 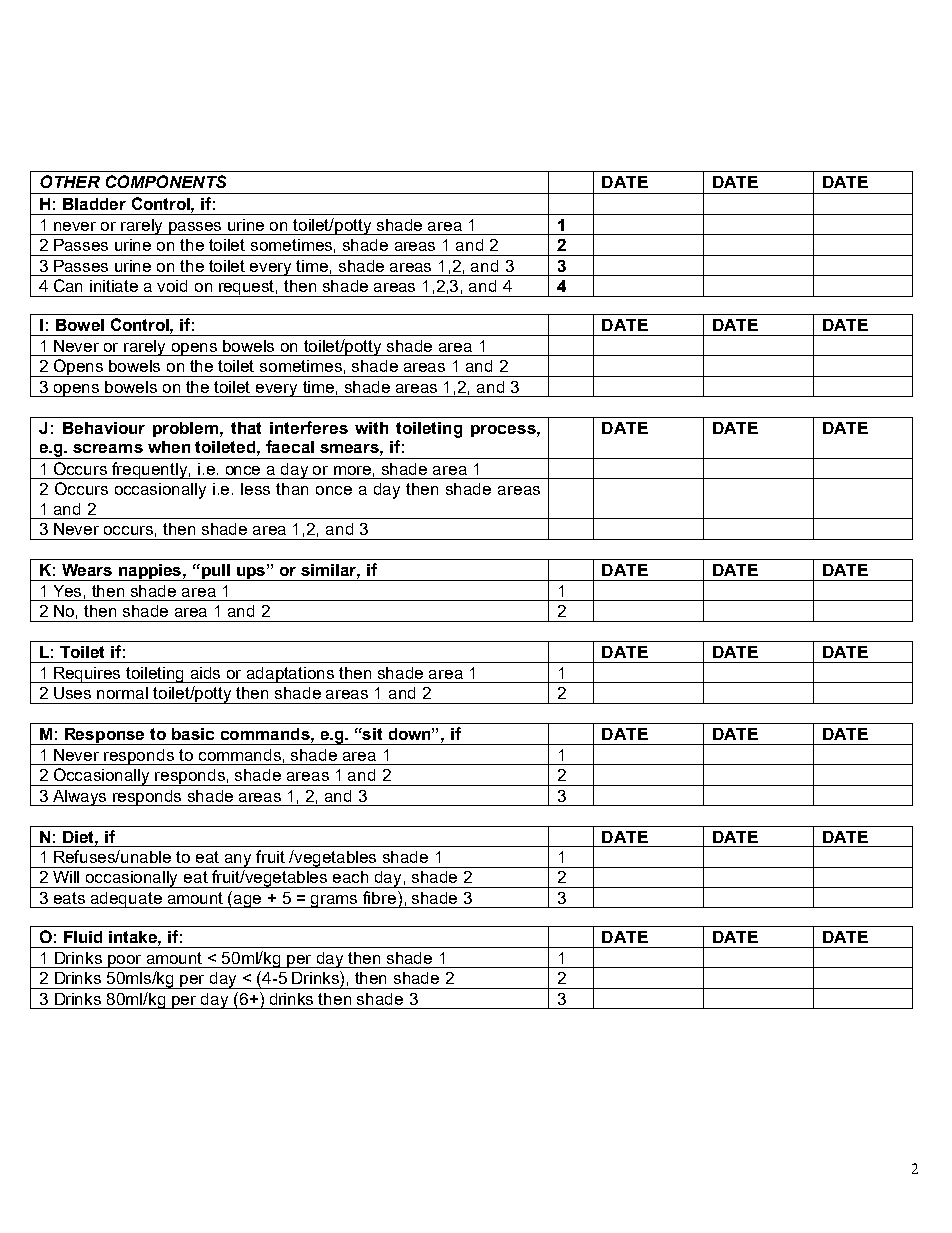 What do you see at coordinates (330, 571) in the image?
I see `similar` at bounding box center [330, 571].
